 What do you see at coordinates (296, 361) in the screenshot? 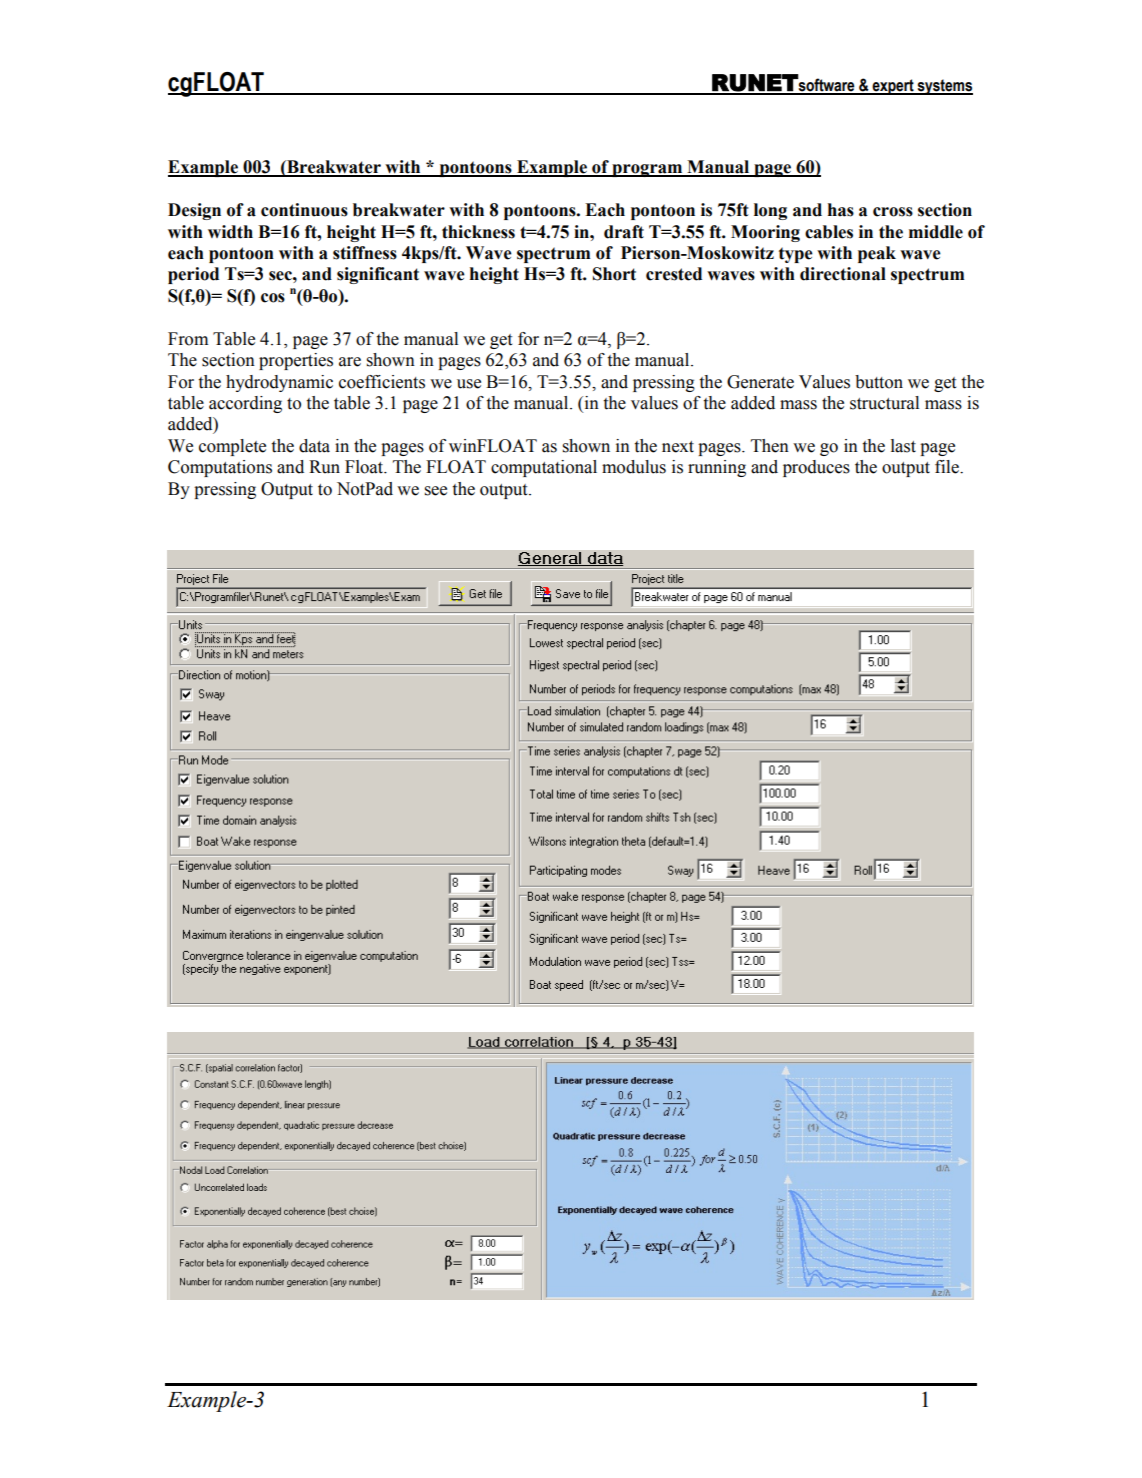
I see `properties` at bounding box center [296, 361].
